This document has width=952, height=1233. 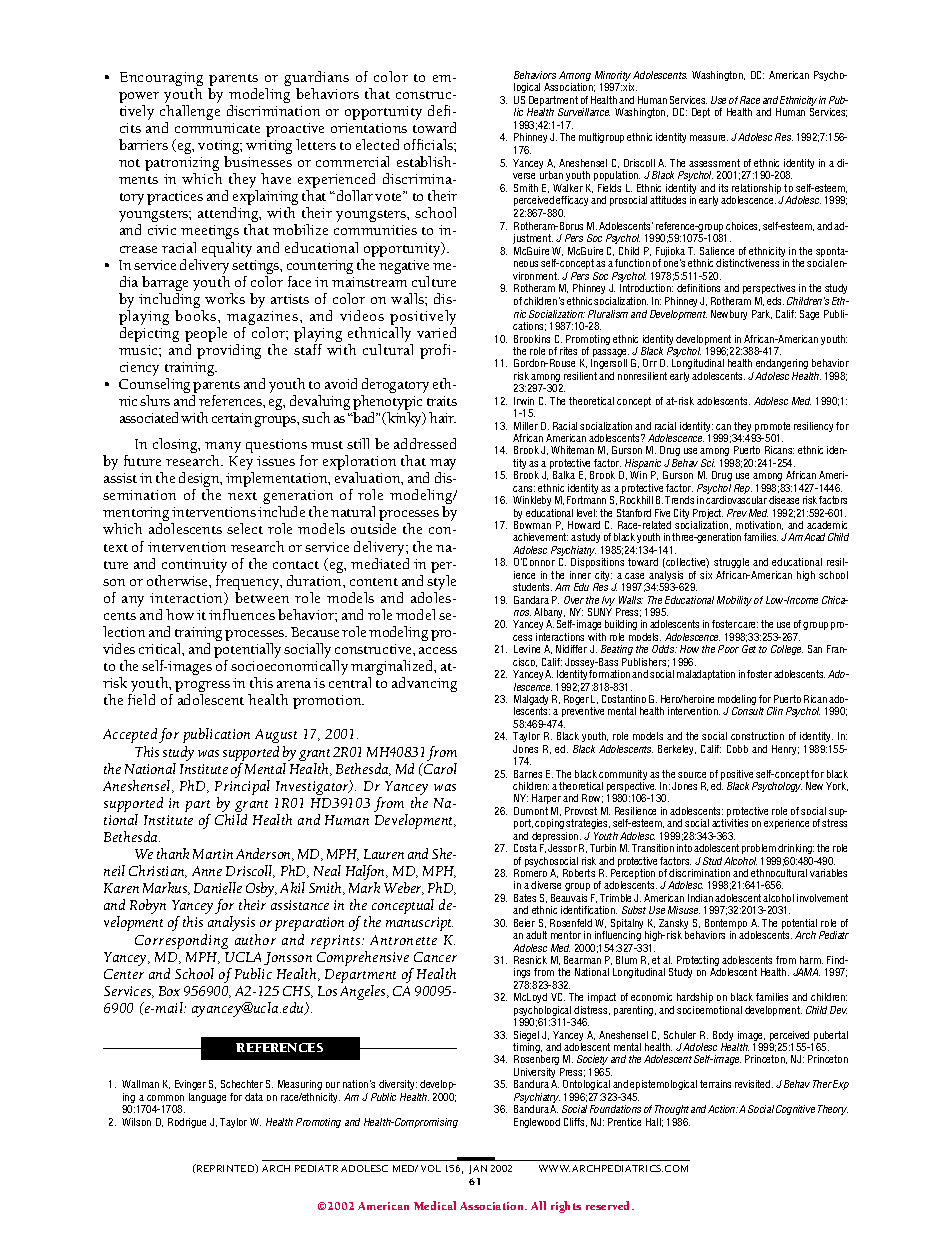 What do you see at coordinates (701, 113) in the document?
I see `Dept` at bounding box center [701, 113].
